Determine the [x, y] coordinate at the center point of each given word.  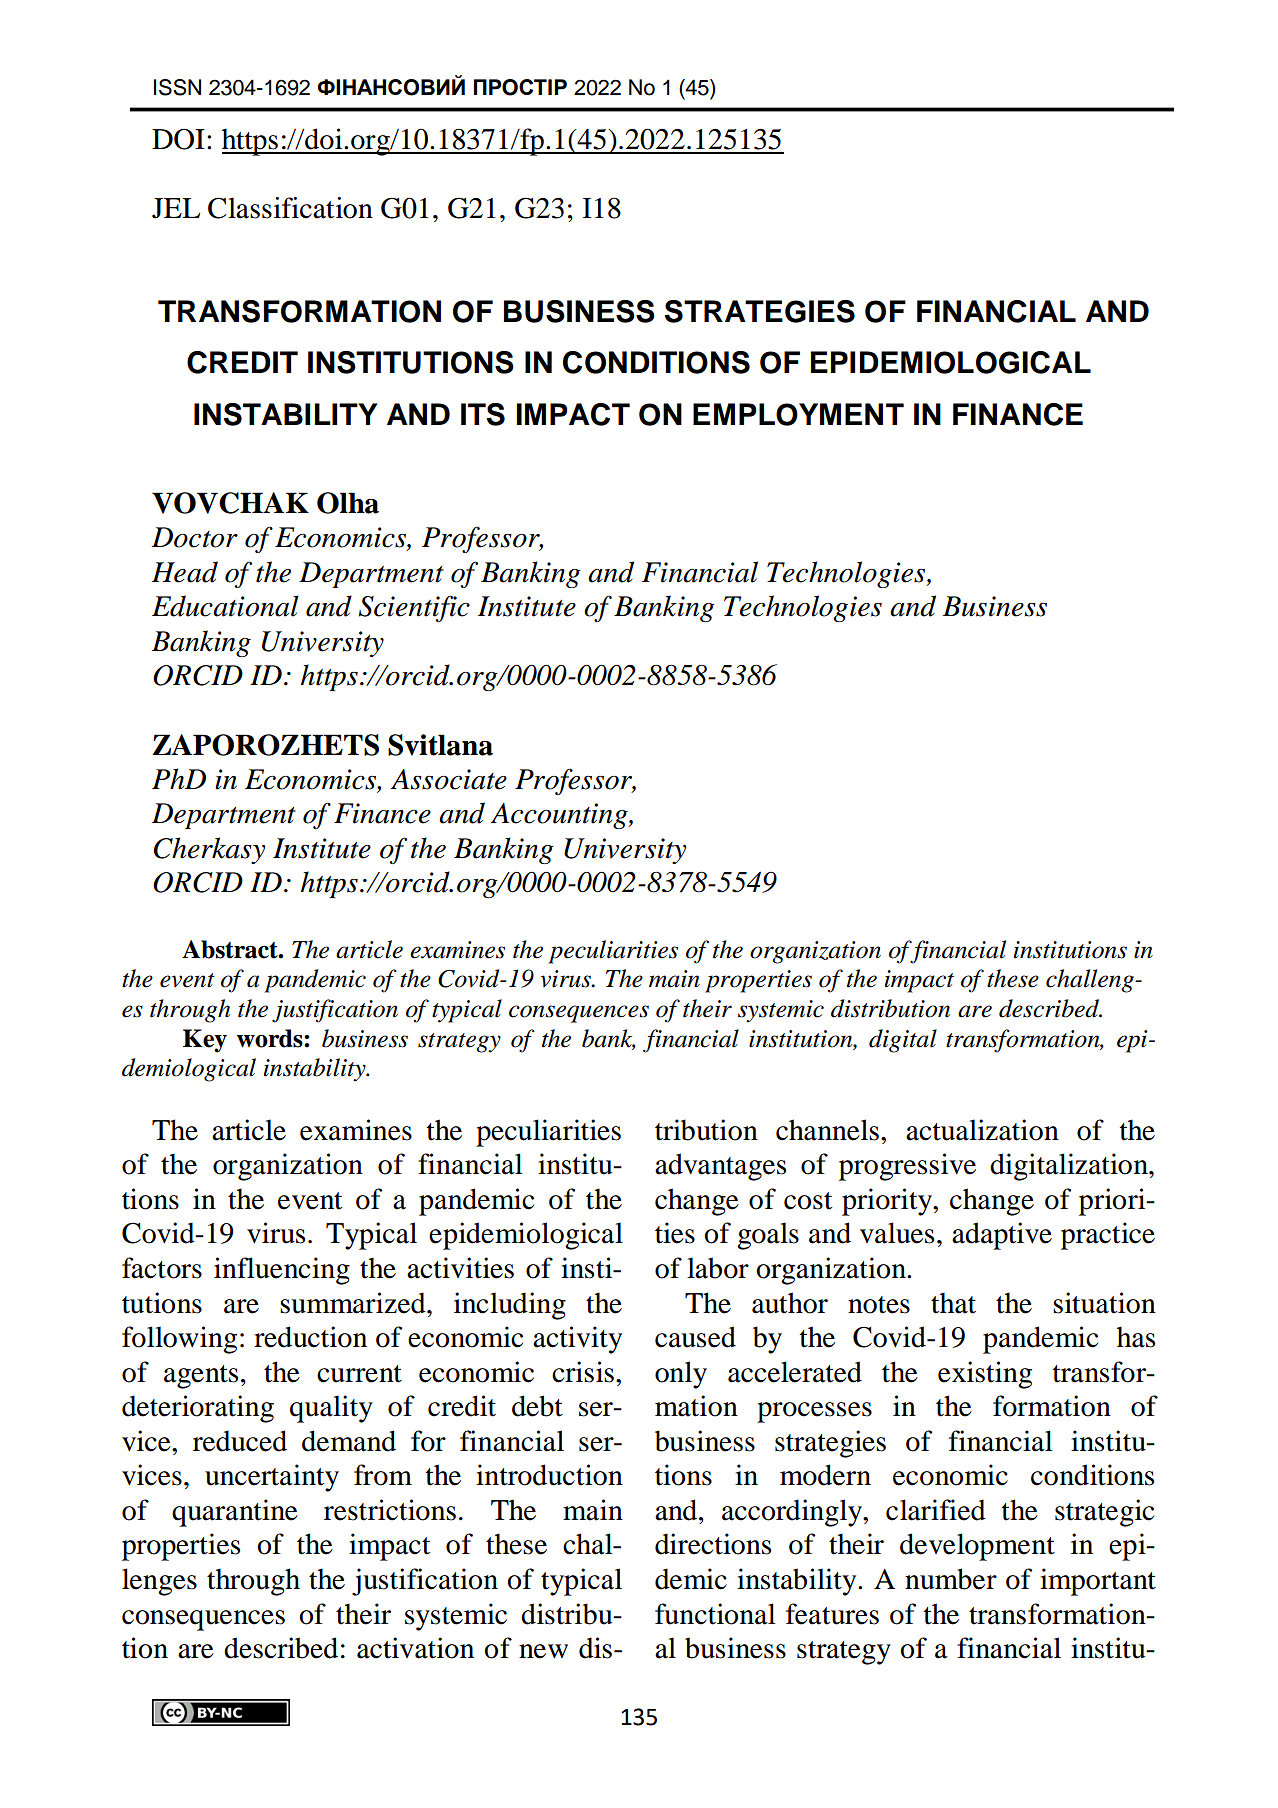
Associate [449, 779]
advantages [720, 1167]
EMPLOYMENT [798, 414]
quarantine [235, 1513]
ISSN [177, 87]
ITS [483, 414]
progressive [907, 1167]
